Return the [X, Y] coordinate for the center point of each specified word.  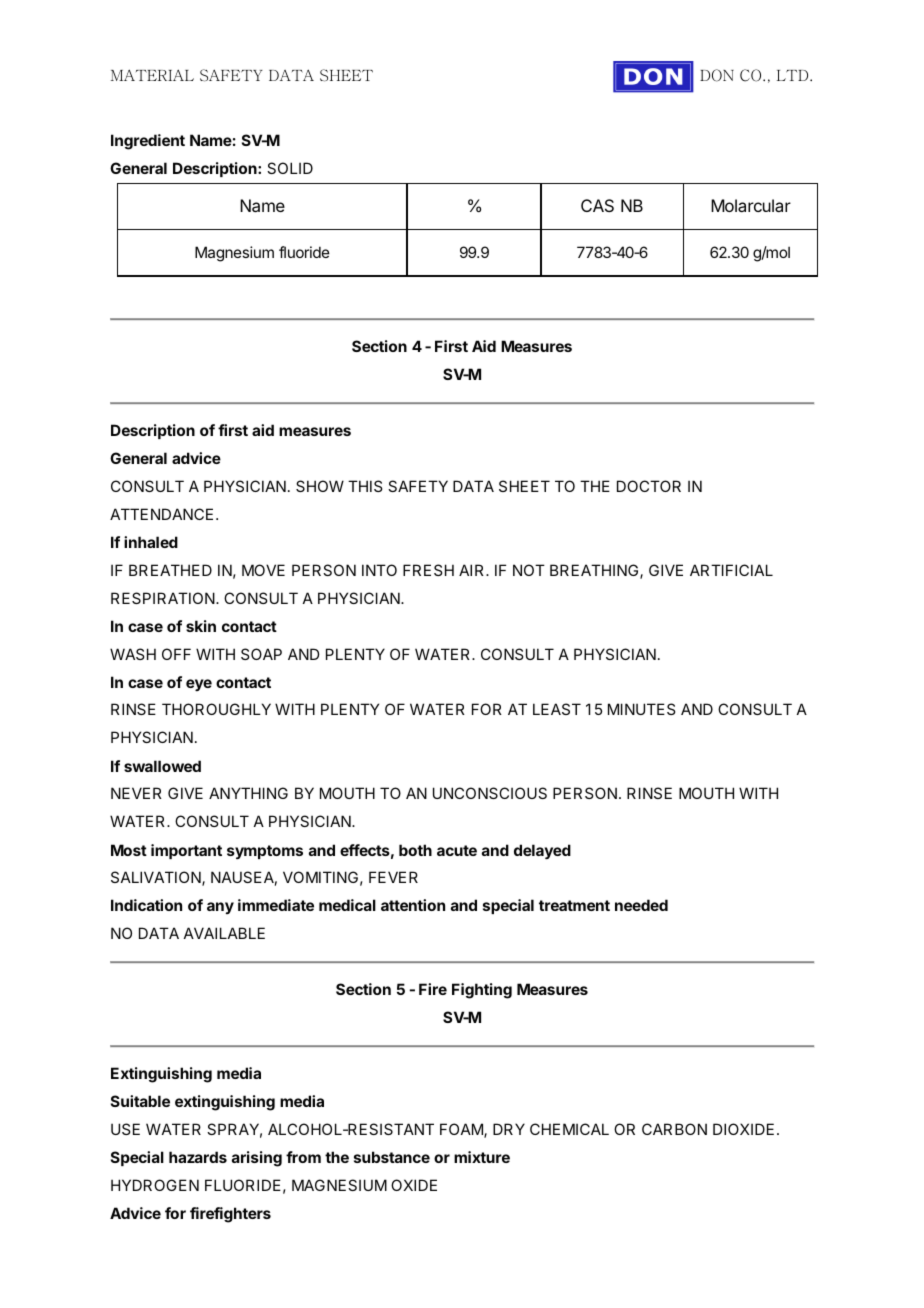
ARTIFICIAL [731, 570]
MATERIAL [152, 75]
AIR [473, 570]
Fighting [482, 991]
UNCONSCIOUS [490, 793]
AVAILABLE [224, 933]
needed [641, 905]
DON [717, 75]
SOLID [290, 168]
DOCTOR [649, 486]
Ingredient [148, 142]
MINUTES [641, 709]
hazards [198, 1157]
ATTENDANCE [161, 514]
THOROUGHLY [216, 709]
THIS [365, 486]
